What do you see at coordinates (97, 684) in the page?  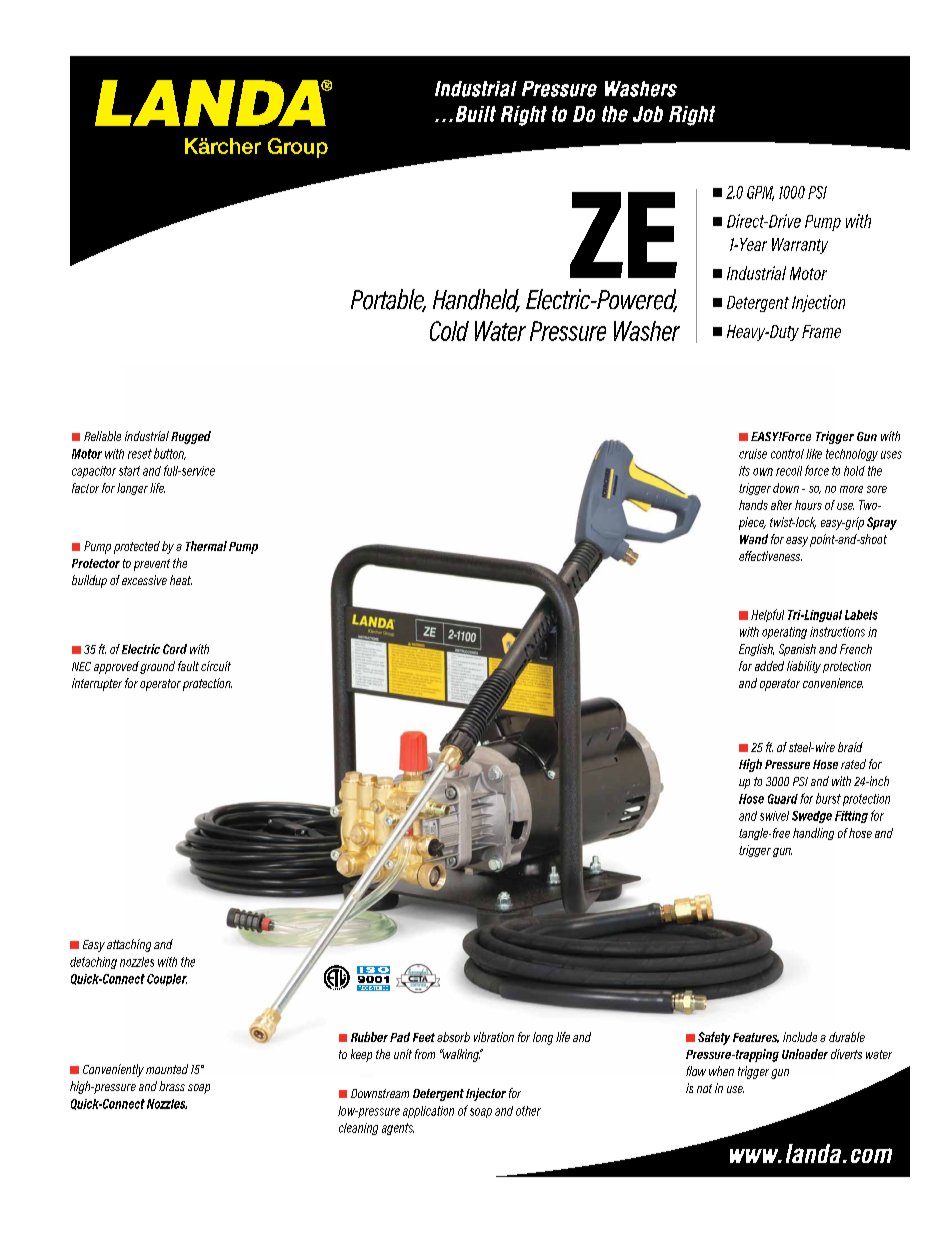 I see `interrupter` at bounding box center [97, 684].
